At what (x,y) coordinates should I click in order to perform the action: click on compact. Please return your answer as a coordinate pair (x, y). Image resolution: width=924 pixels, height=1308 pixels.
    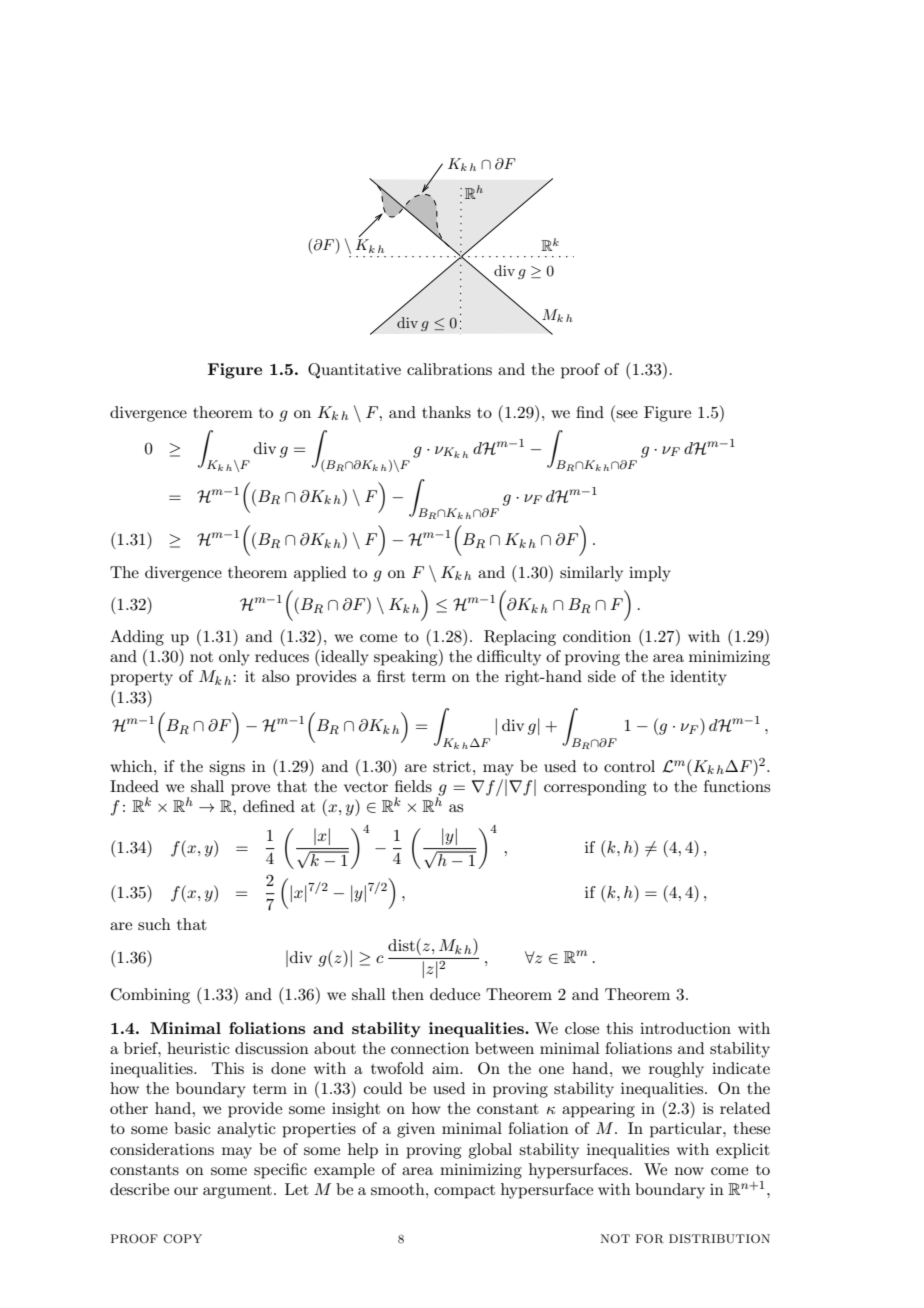
    Looking at the image, I should click on (464, 1192).
